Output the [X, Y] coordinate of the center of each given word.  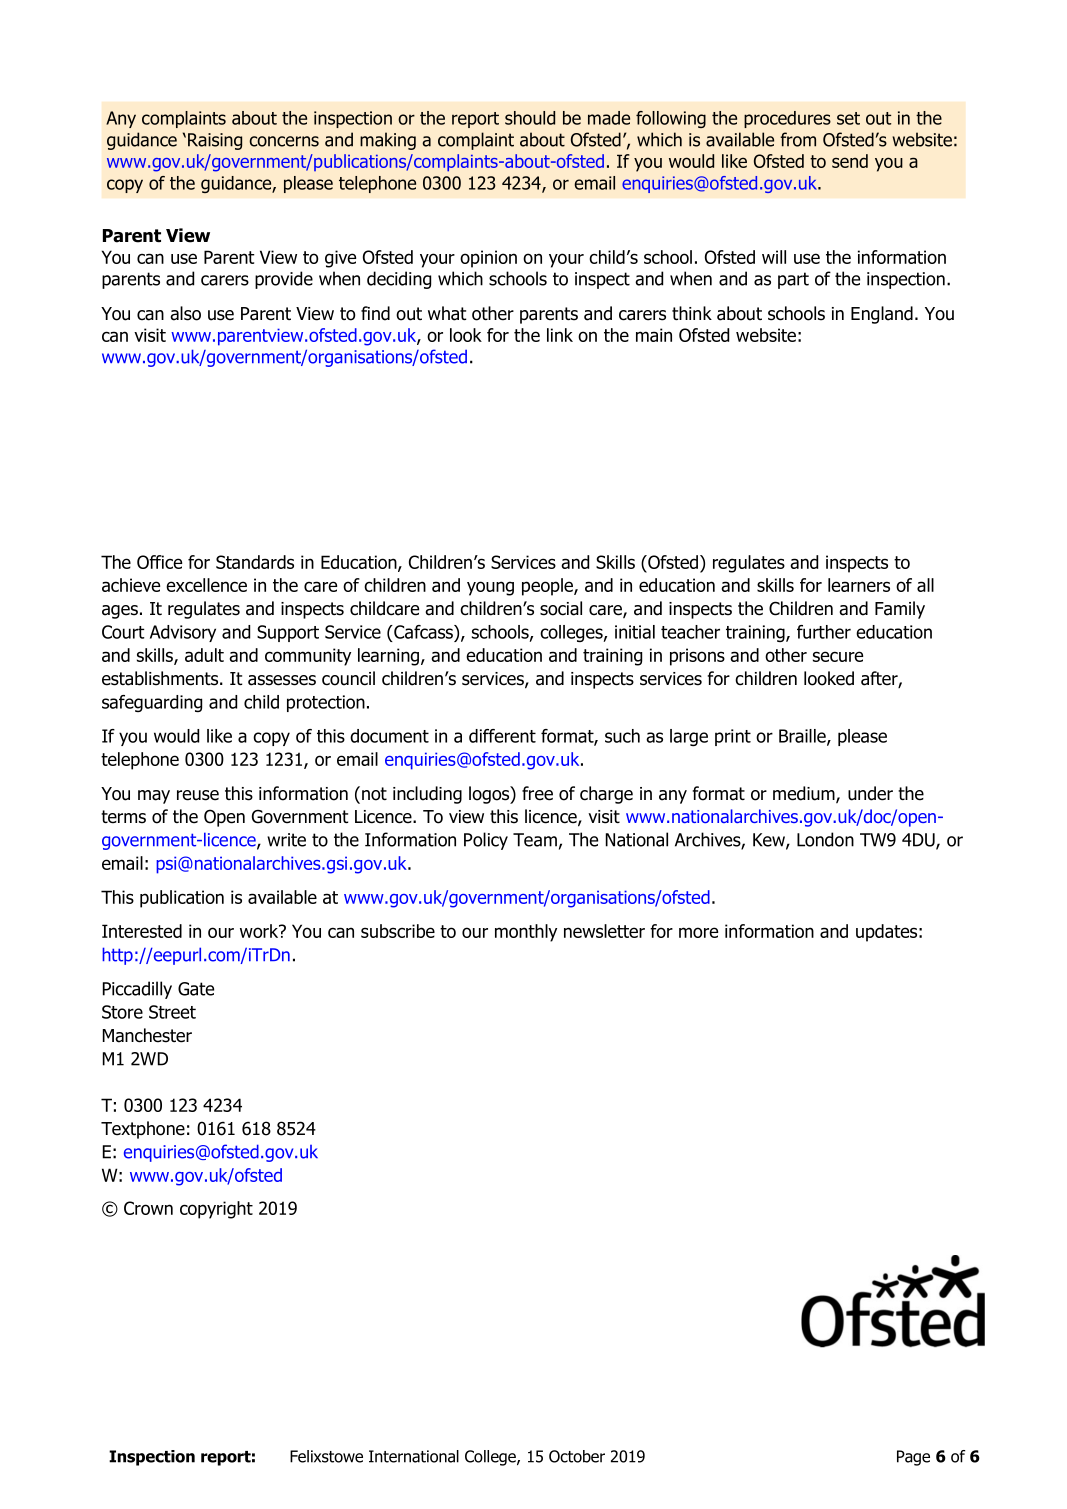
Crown [148, 1208]
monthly [526, 933]
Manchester [147, 1035]
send [850, 161]
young [490, 588]
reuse [198, 795]
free [537, 793]
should [530, 118]
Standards [255, 562]
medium [805, 794]
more [698, 932]
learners [859, 585]
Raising [215, 141]
